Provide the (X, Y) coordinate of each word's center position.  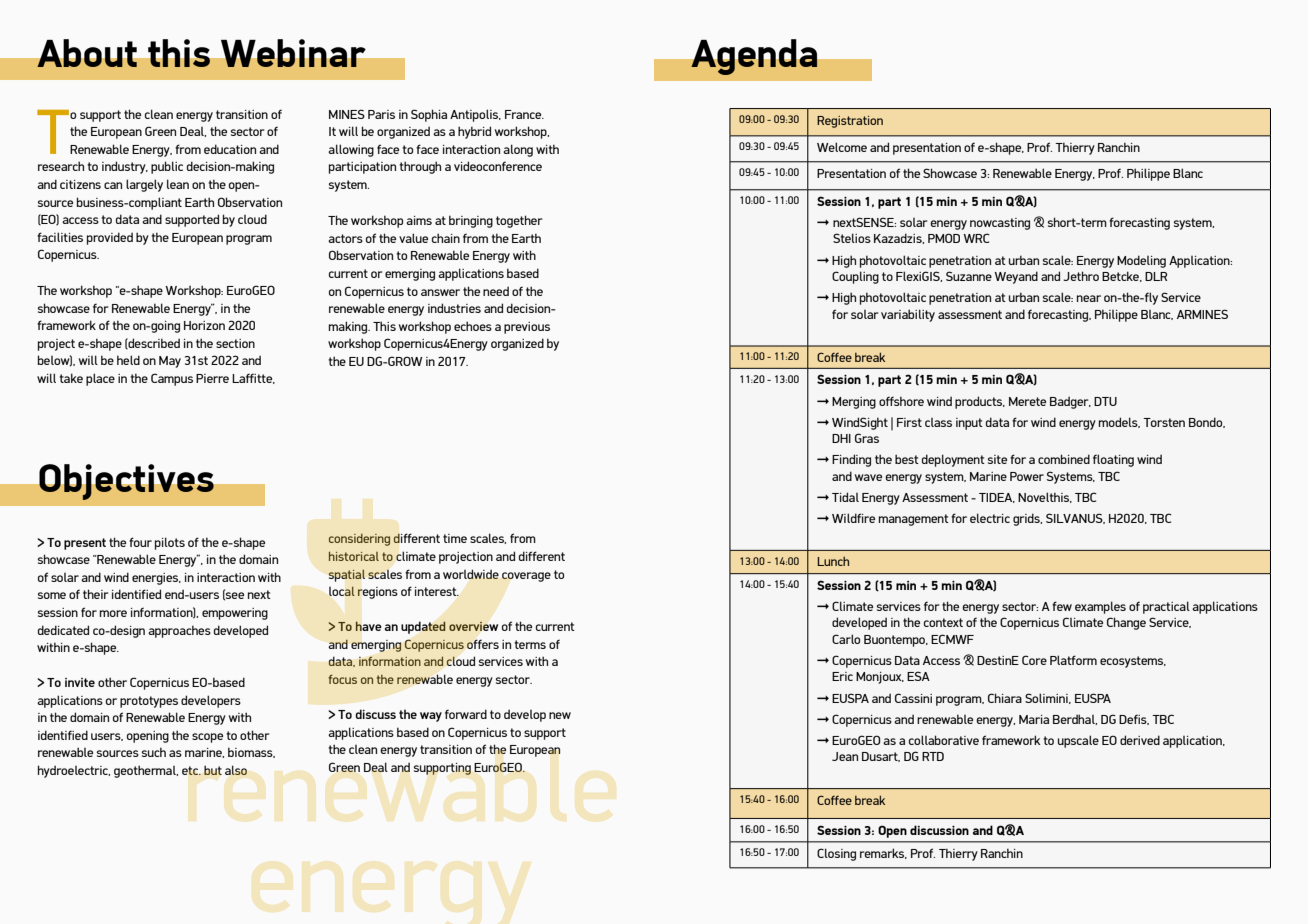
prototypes (149, 702)
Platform (1073, 660)
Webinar (293, 53)
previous (527, 328)
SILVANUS (1075, 518)
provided (110, 238)
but (213, 770)
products (980, 402)
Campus (172, 379)
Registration (850, 122)
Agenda (754, 57)
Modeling (1141, 261)
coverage (526, 577)
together (519, 221)
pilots (170, 543)
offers (483, 644)
